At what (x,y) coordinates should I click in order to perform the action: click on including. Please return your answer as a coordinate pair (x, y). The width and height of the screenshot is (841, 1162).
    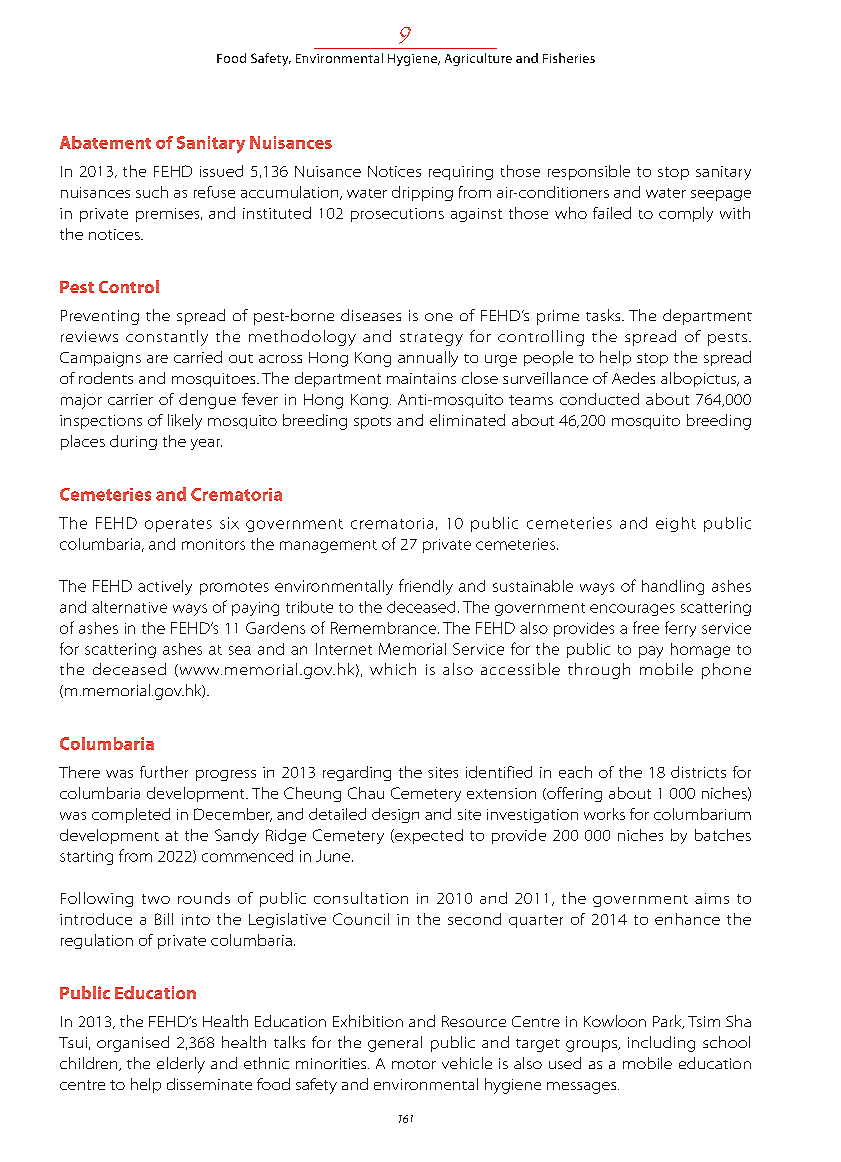
    Looking at the image, I should click on (661, 1044).
